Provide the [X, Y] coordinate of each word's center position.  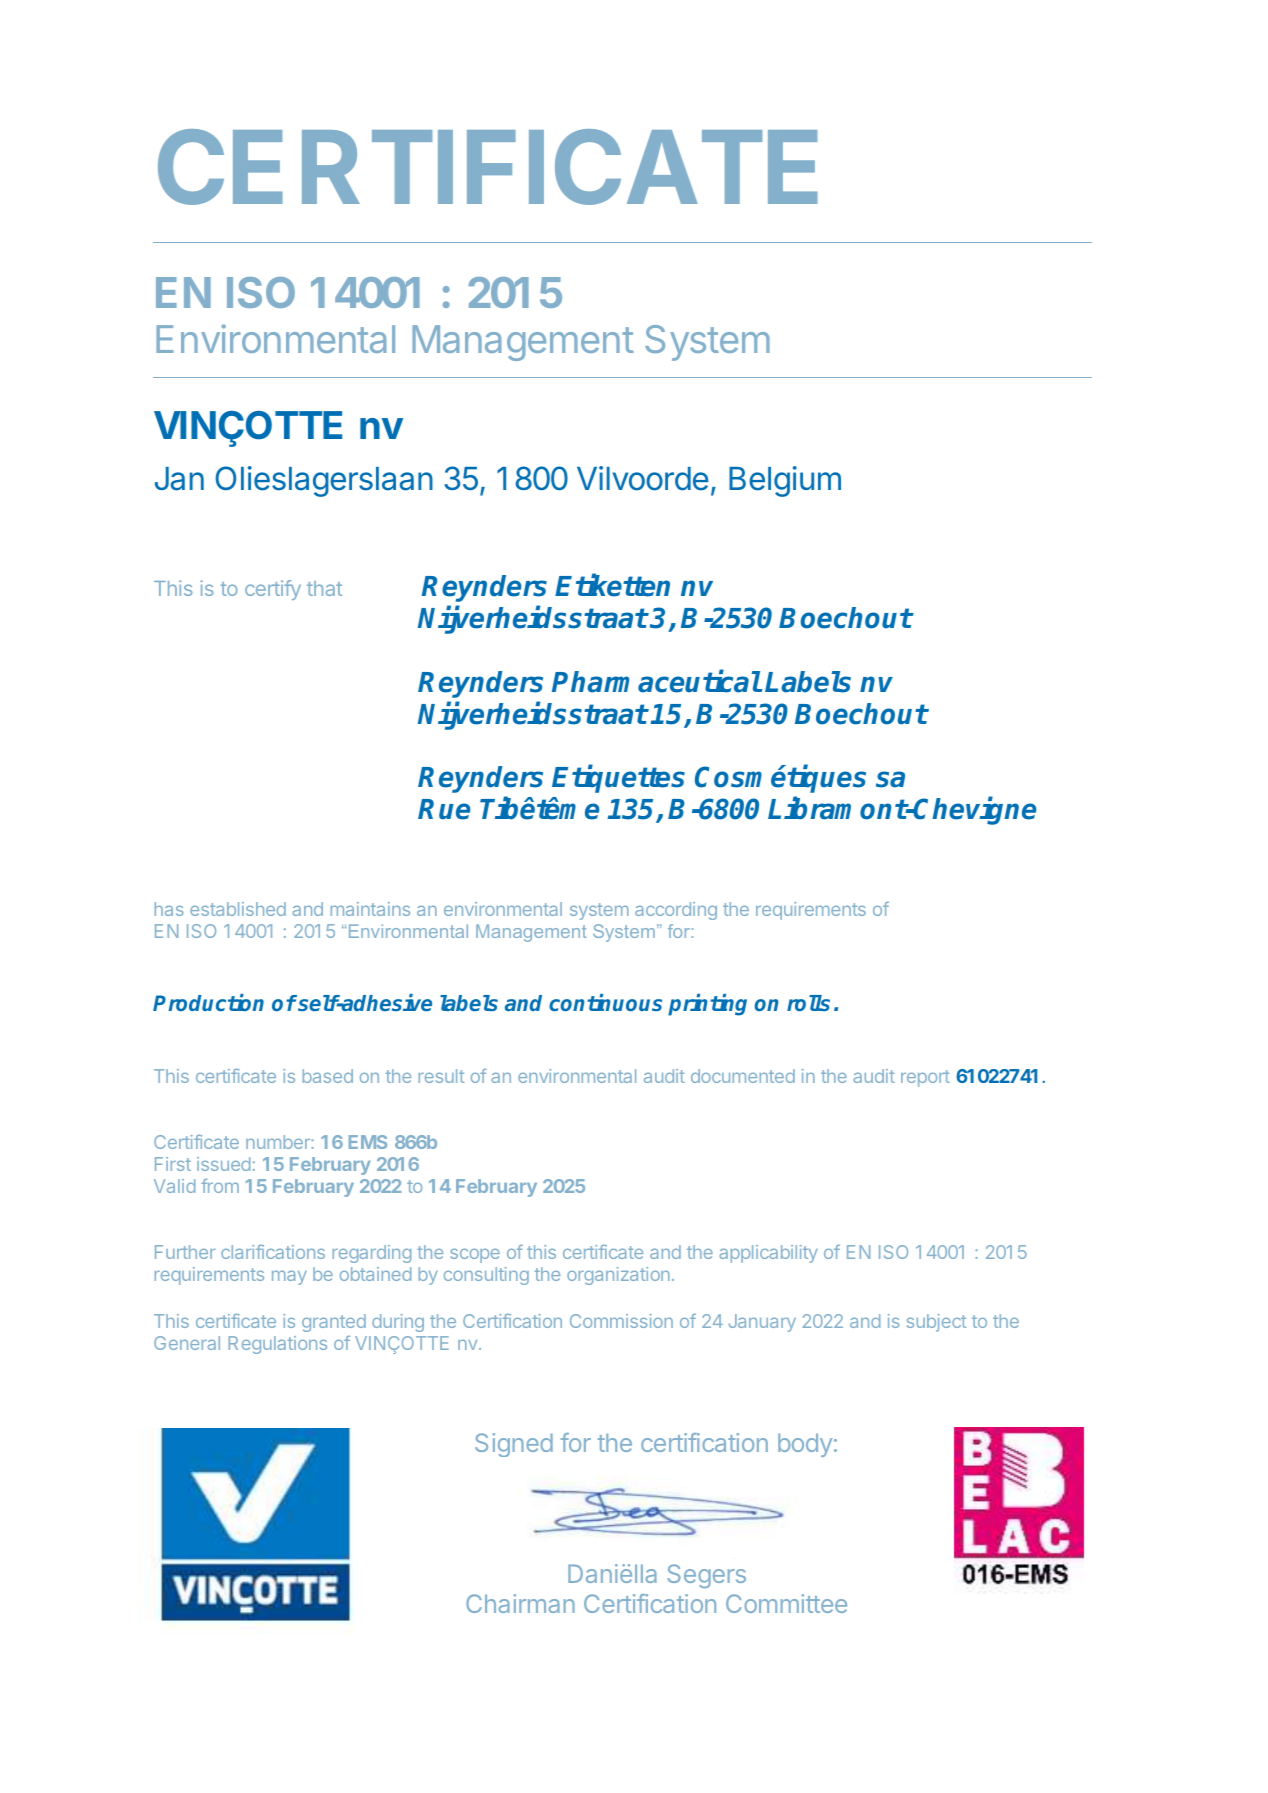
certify [273, 590]
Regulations [278, 1345]
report [925, 1078]
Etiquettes [618, 779]
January [762, 1323]
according [676, 911]
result [441, 1076]
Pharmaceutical [656, 681]
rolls [808, 1003]
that [324, 588]
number [279, 1142]
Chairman [520, 1603]
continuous [605, 1002]
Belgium [785, 481]
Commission [621, 1321]
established [238, 909]
